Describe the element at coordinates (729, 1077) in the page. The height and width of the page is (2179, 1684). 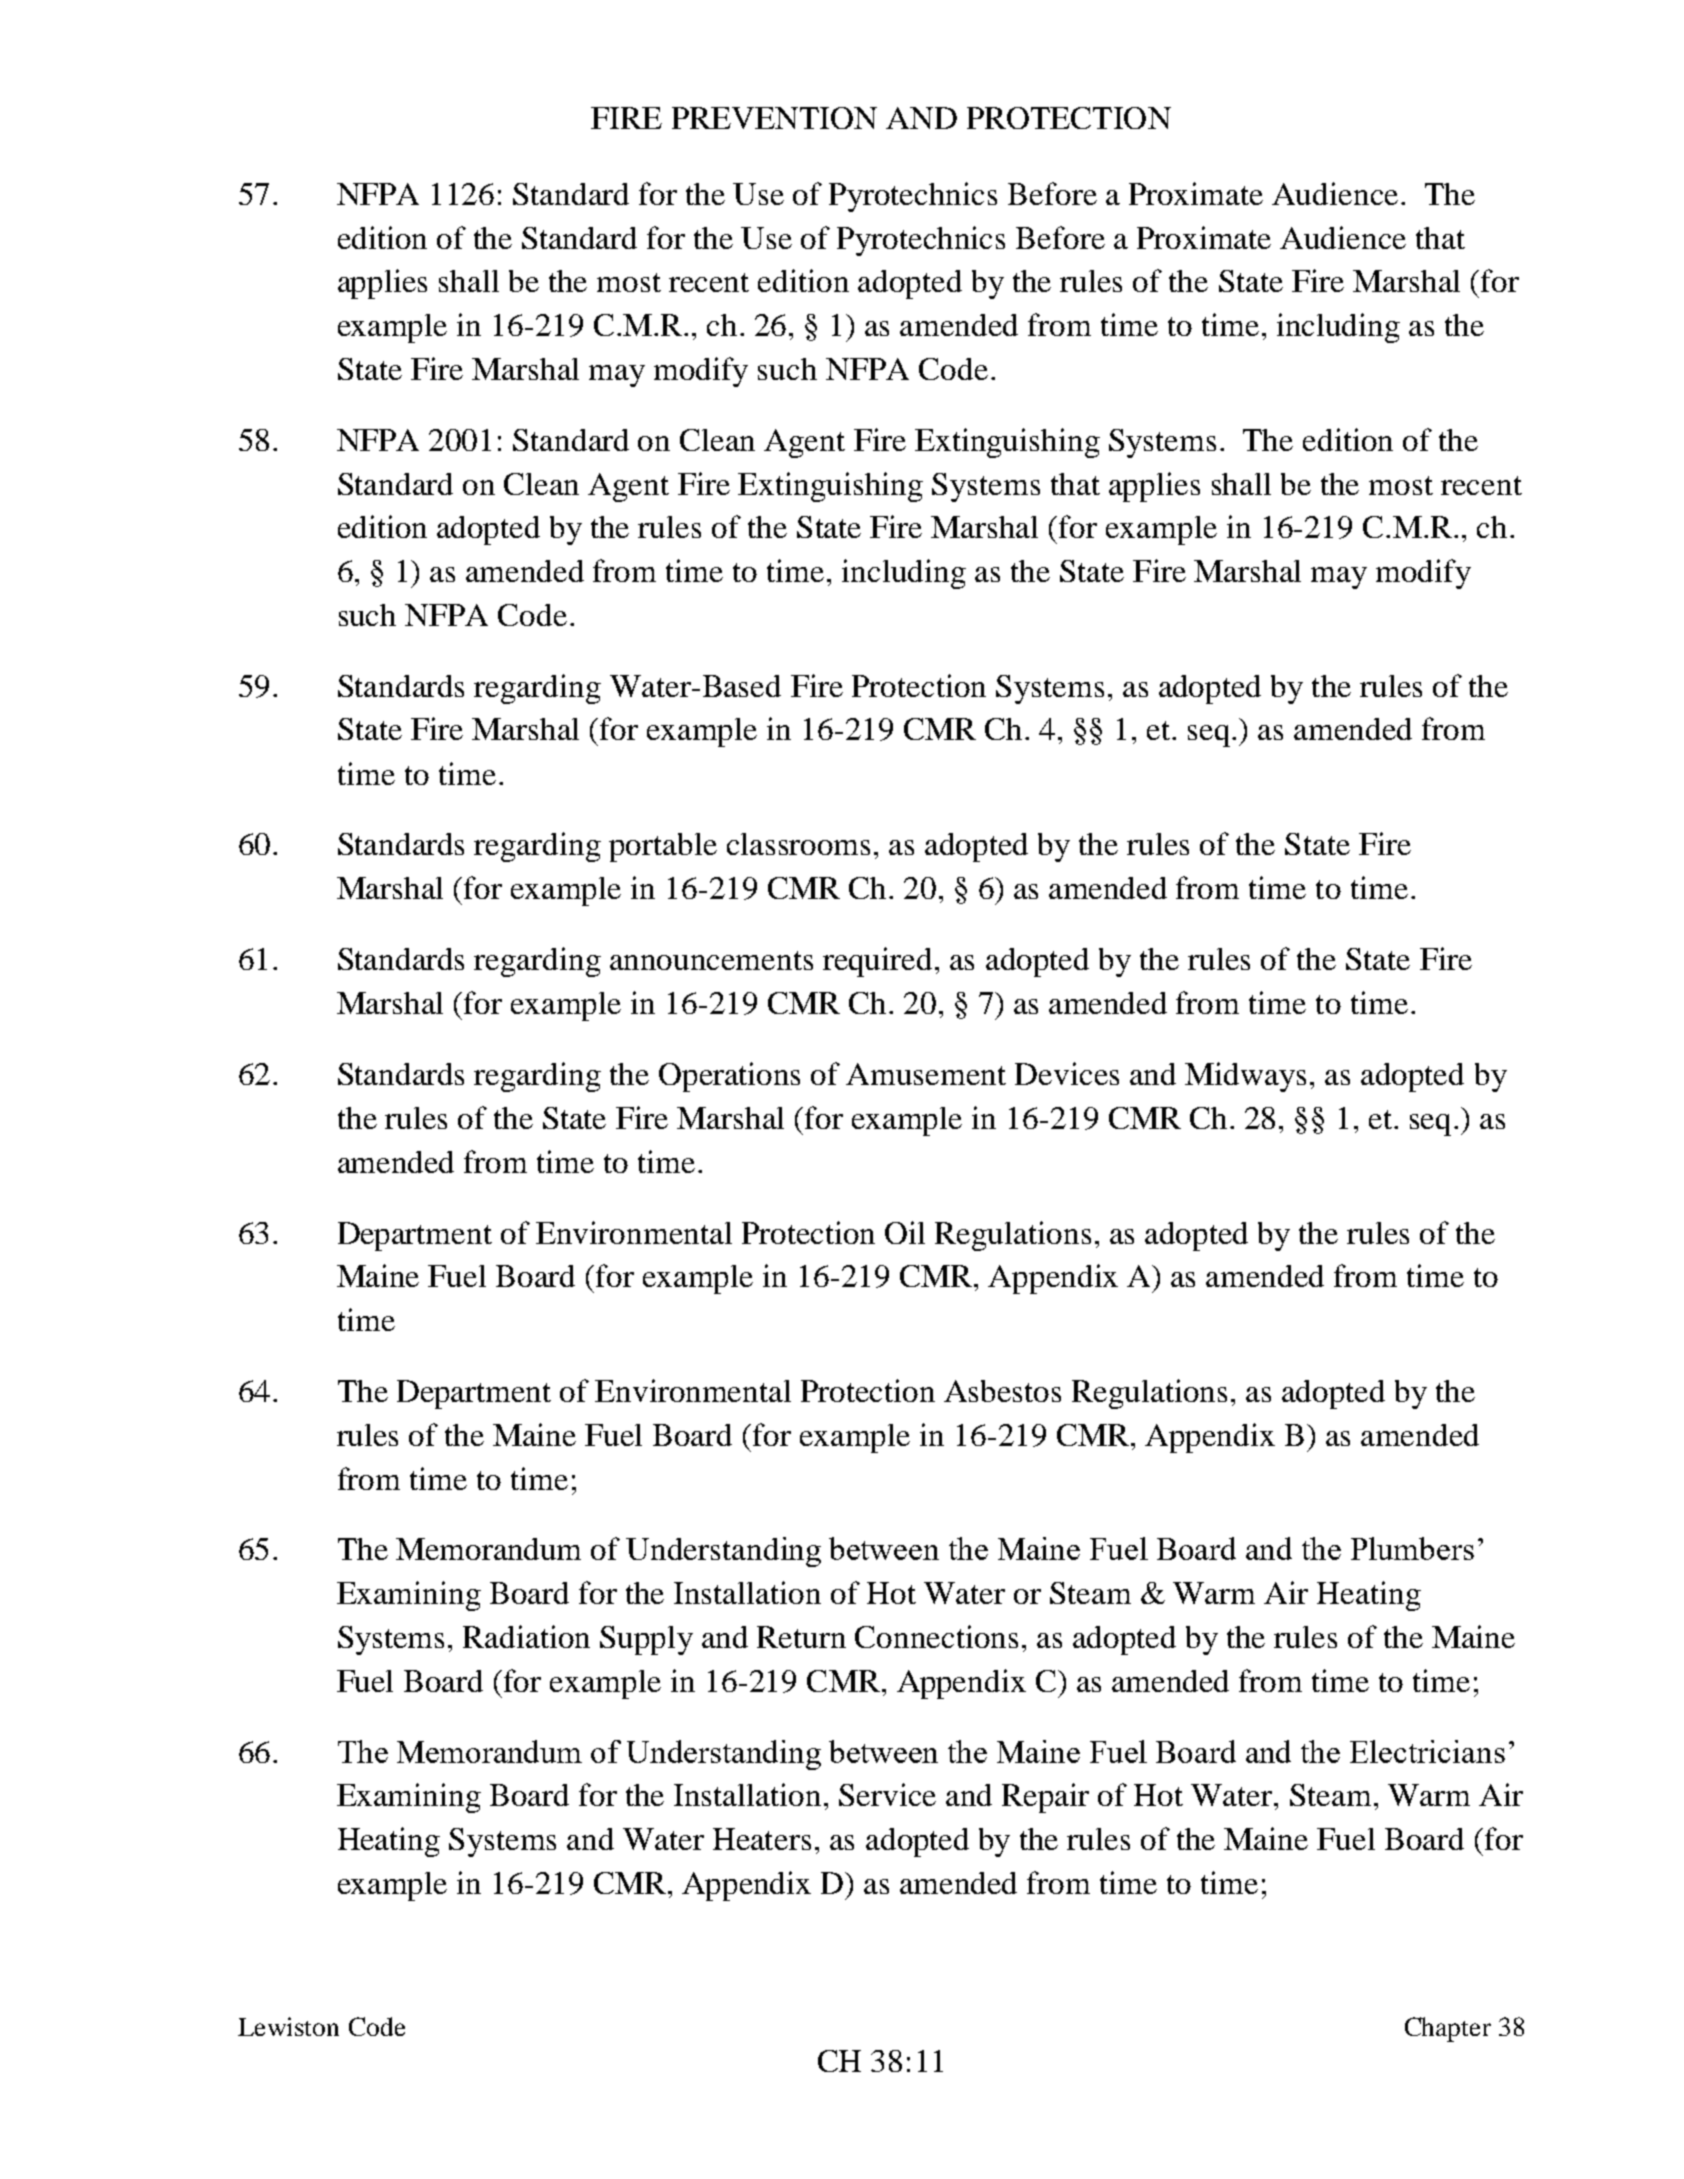
I see `Operations` at that location.
